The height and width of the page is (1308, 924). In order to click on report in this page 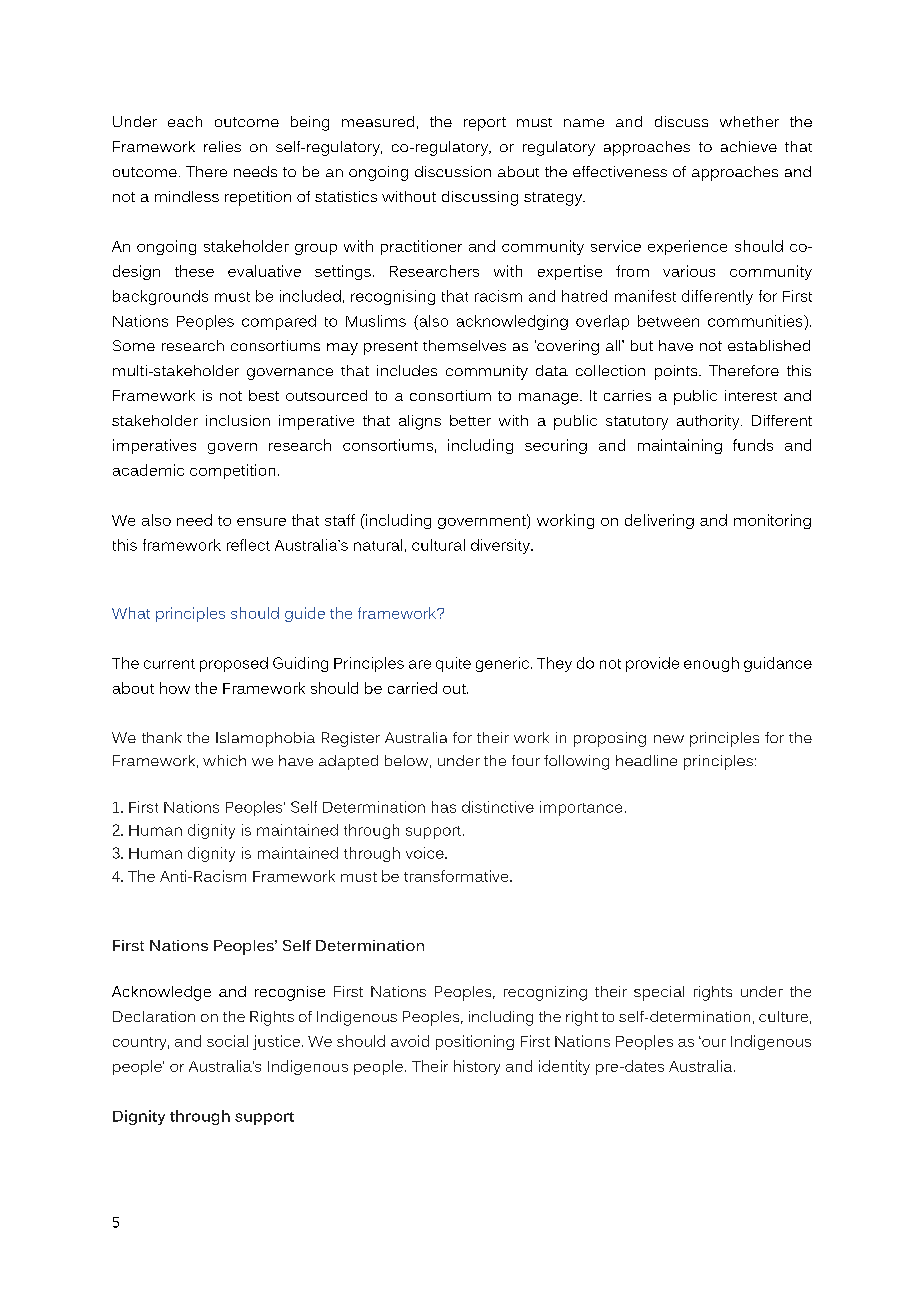, I will do `click(485, 124)`.
